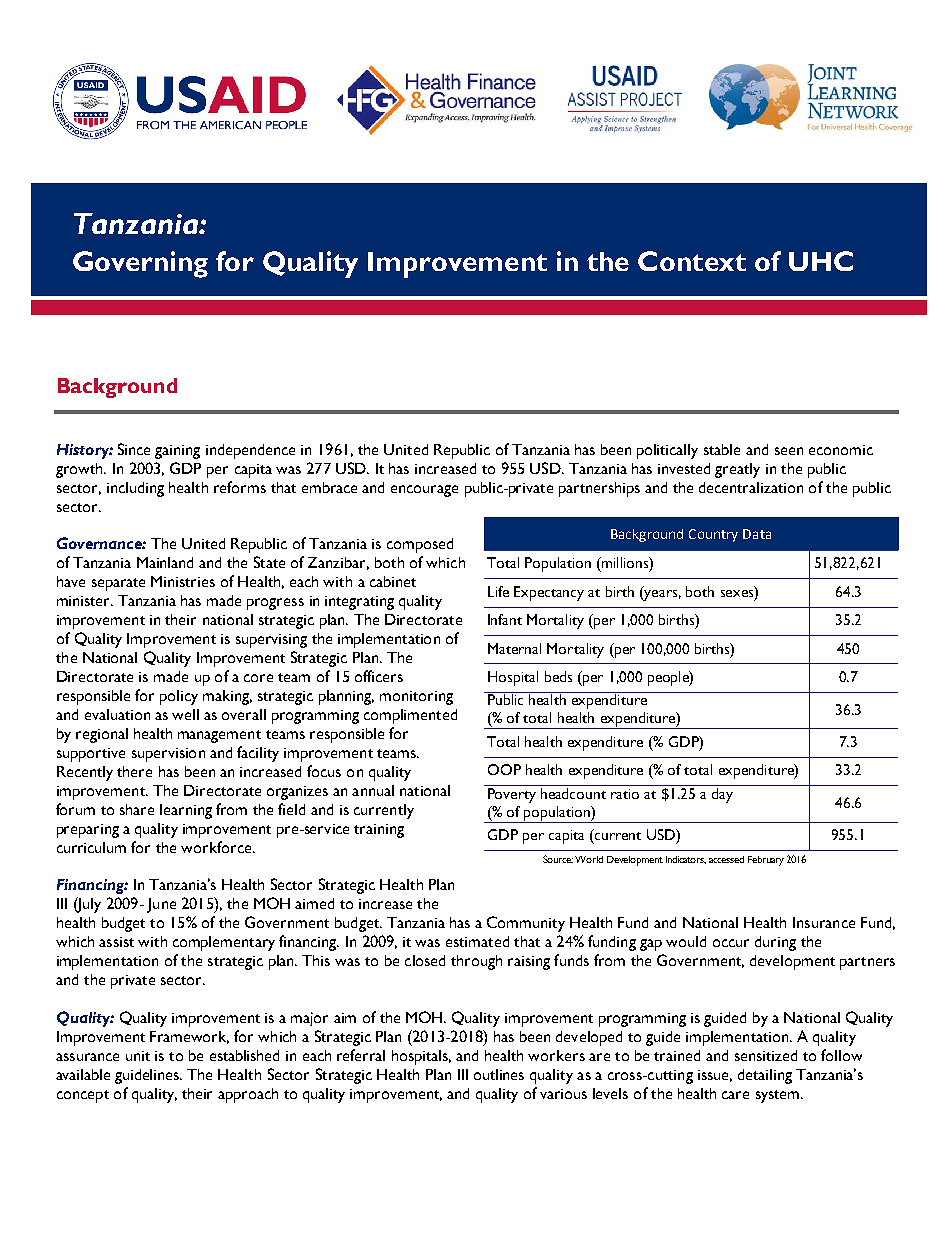 Image resolution: width=952 pixels, height=1233 pixels. Describe the element at coordinates (477, 941) in the screenshot. I see `estimated` at that location.
